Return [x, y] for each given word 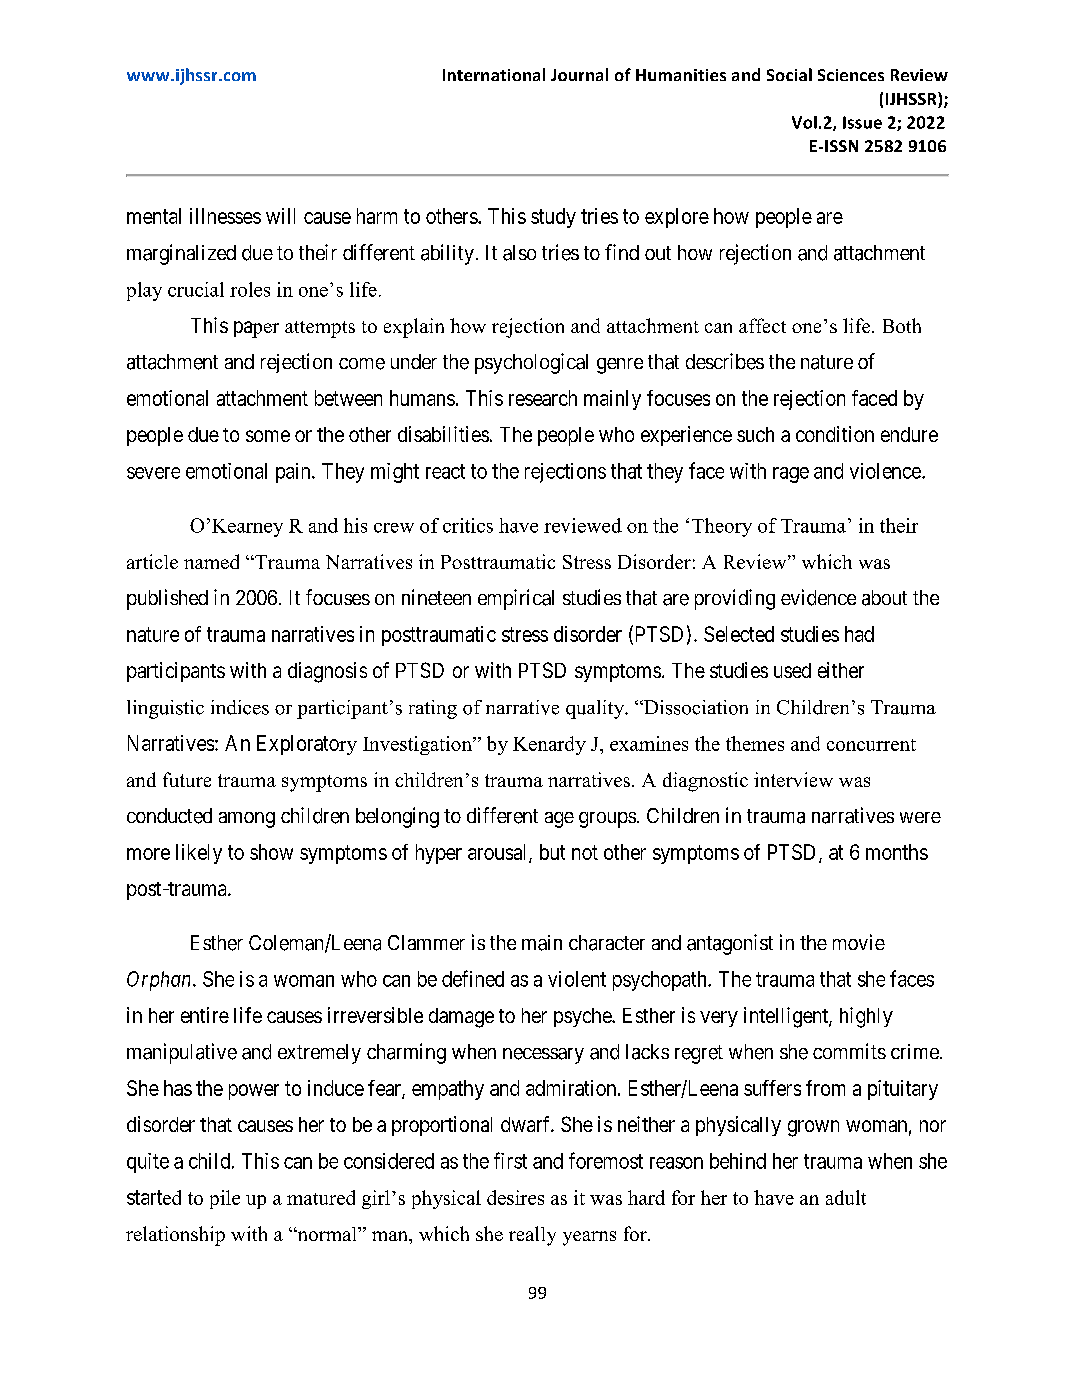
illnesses [225, 216]
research [543, 398]
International [494, 74]
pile [225, 1199]
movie [859, 942]
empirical [516, 599]
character [607, 943]
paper [256, 329]
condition [835, 434]
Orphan [160, 981]
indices [240, 707]
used [792, 670]
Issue [862, 122]
